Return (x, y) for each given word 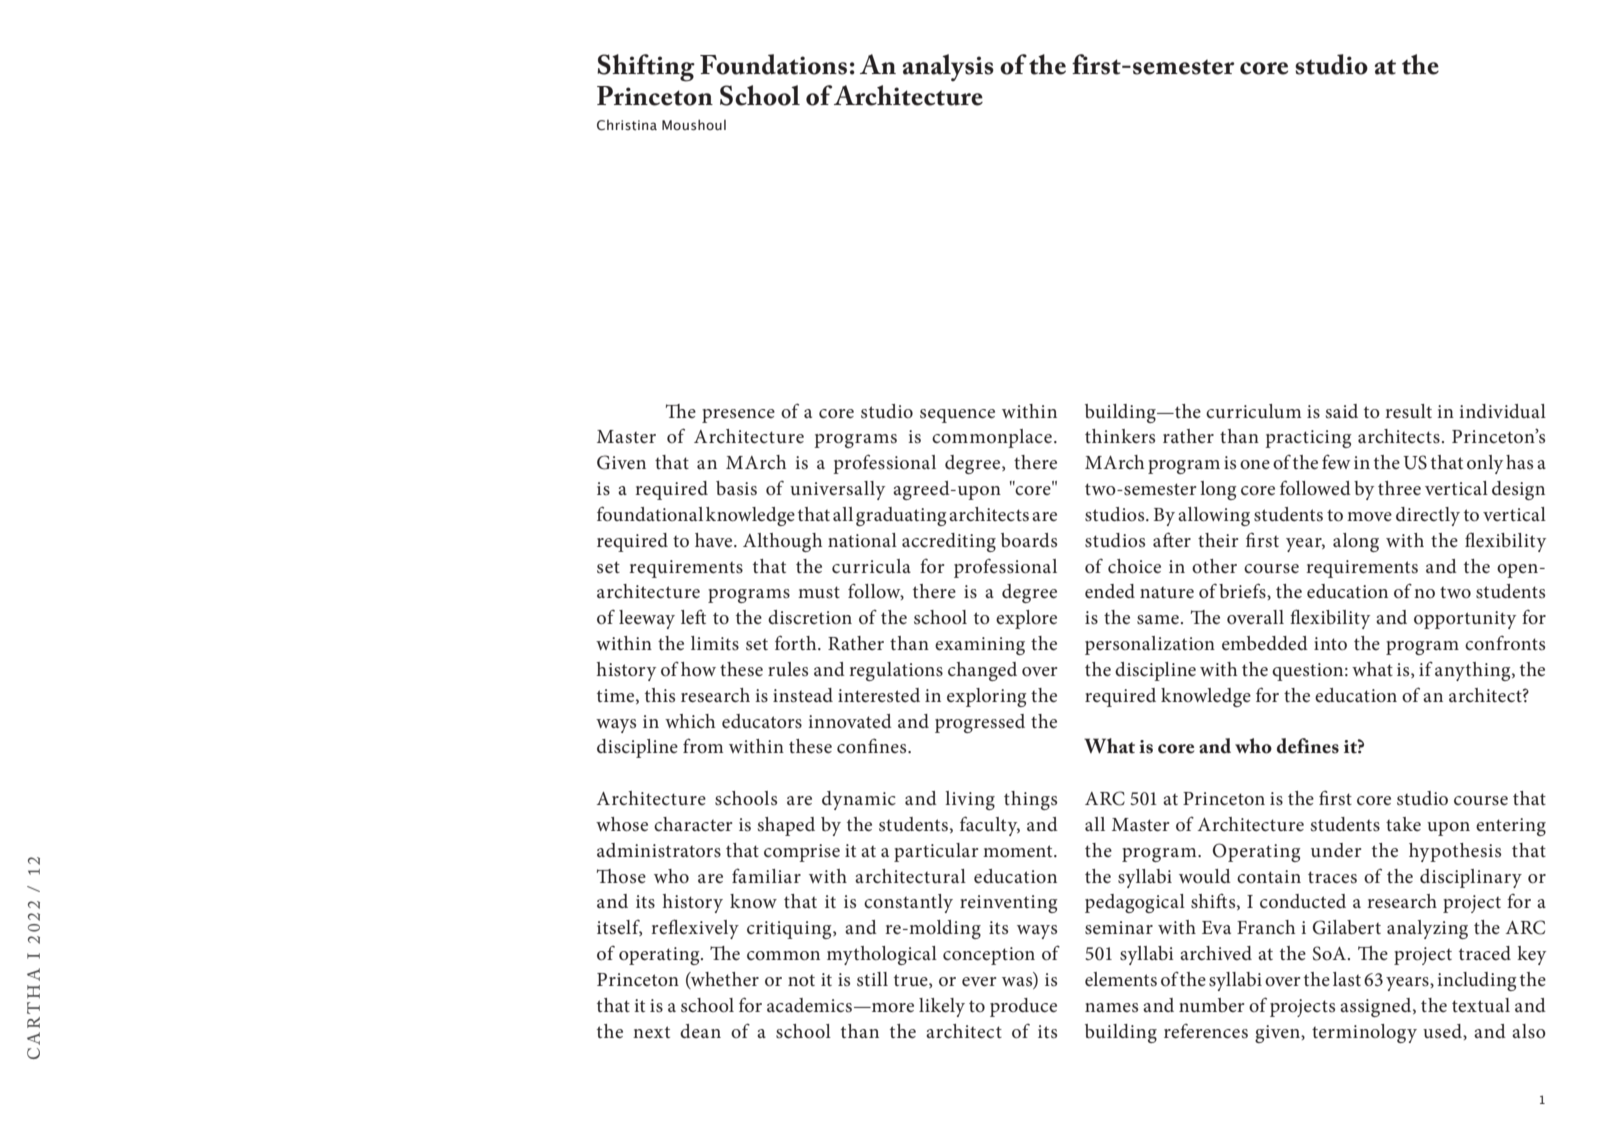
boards (1029, 540)
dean (700, 1031)
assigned (1377, 1007)
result (1408, 411)
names (1111, 1008)
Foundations (773, 64)
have (715, 540)
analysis (948, 68)
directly (1428, 516)
